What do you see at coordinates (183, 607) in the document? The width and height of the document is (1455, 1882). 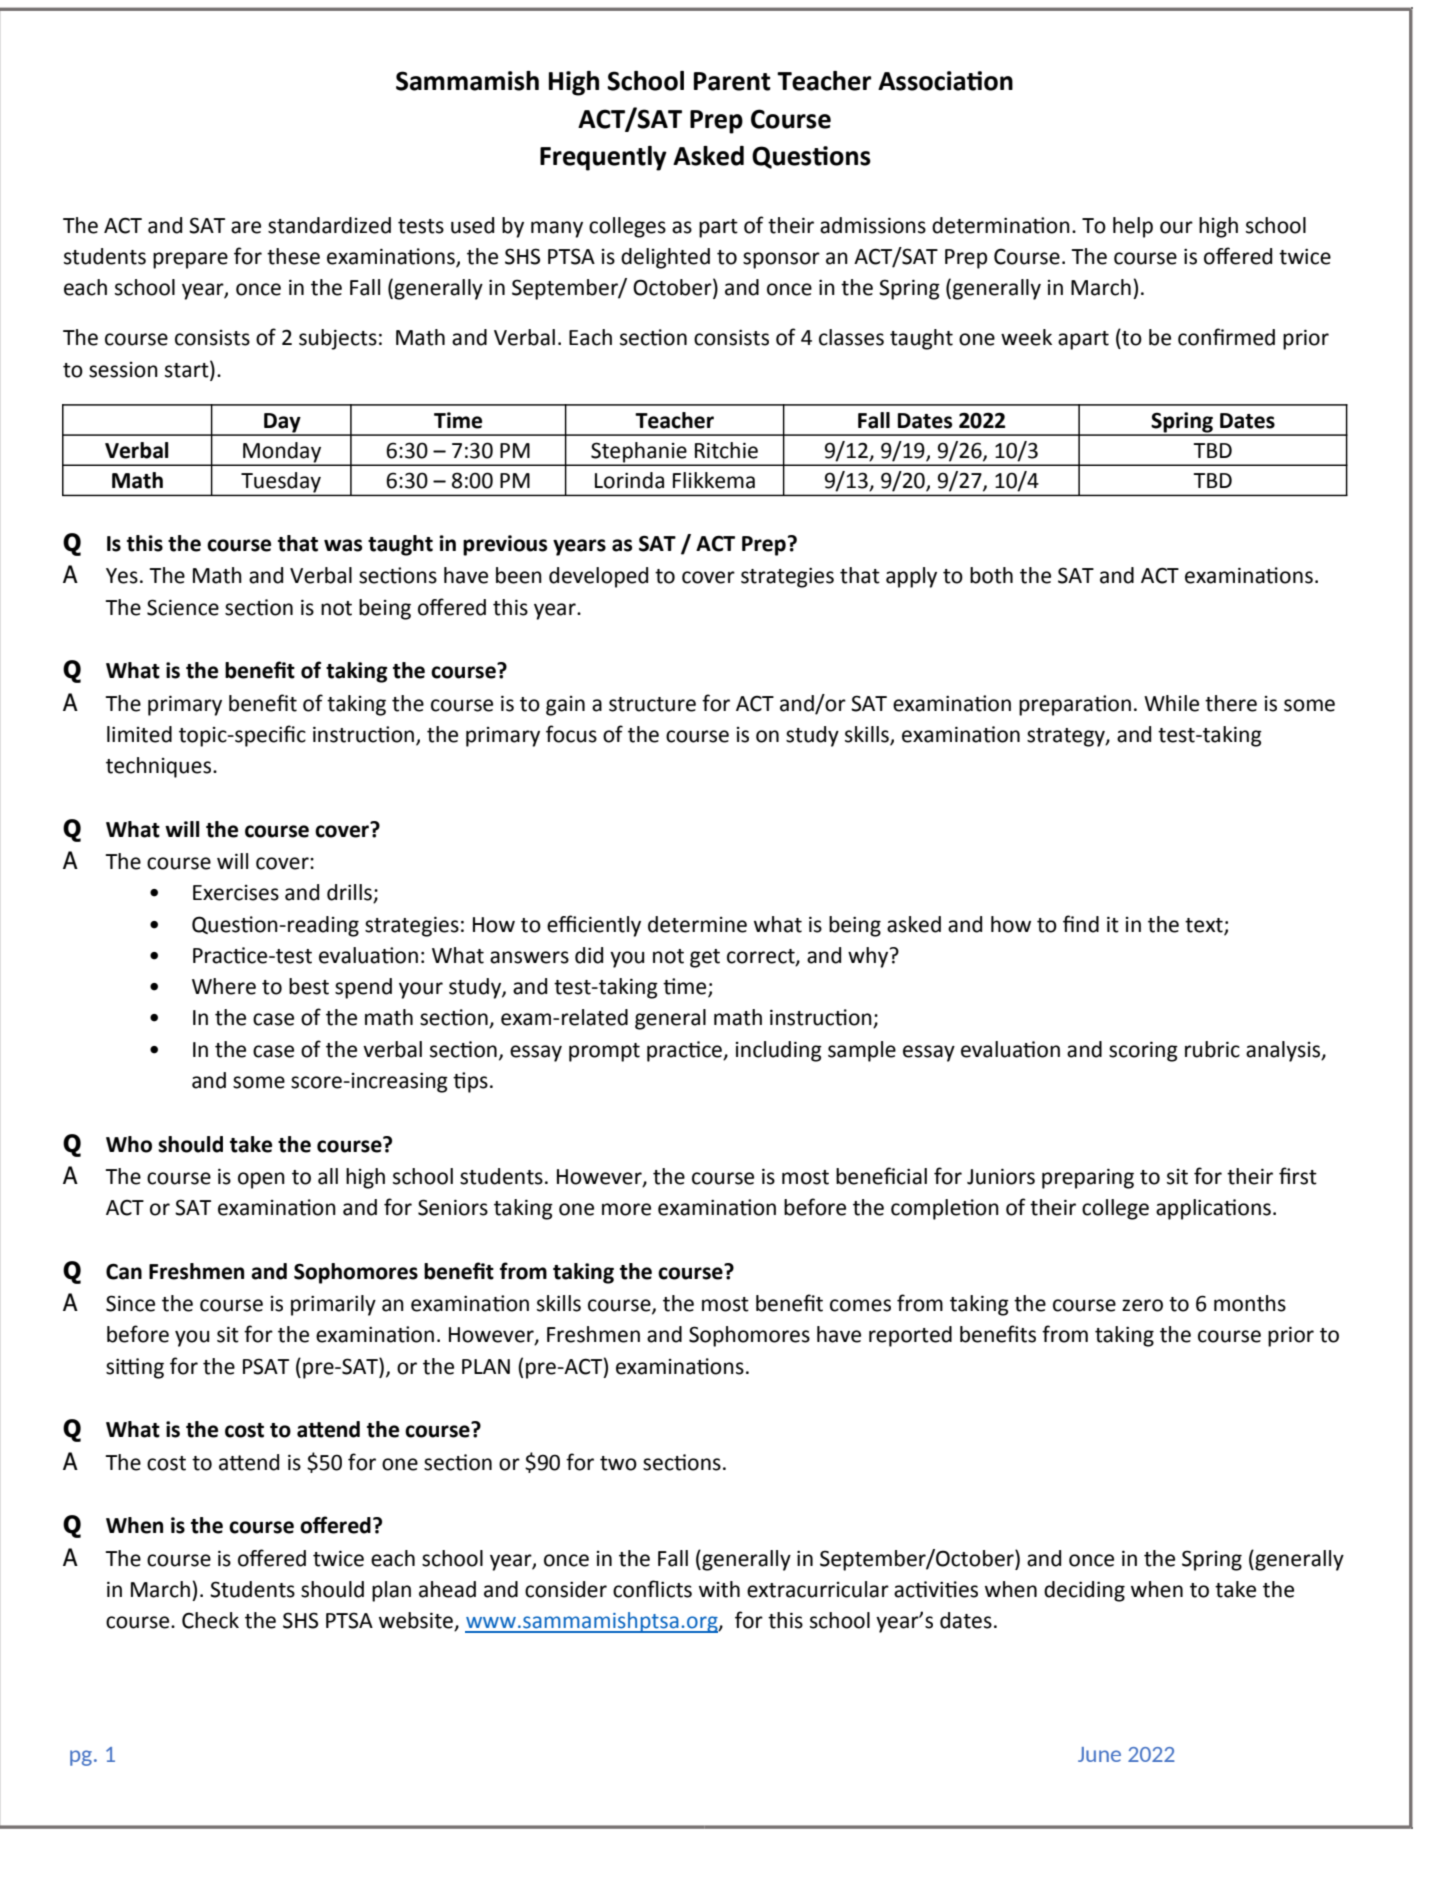 I see `Science` at bounding box center [183, 607].
